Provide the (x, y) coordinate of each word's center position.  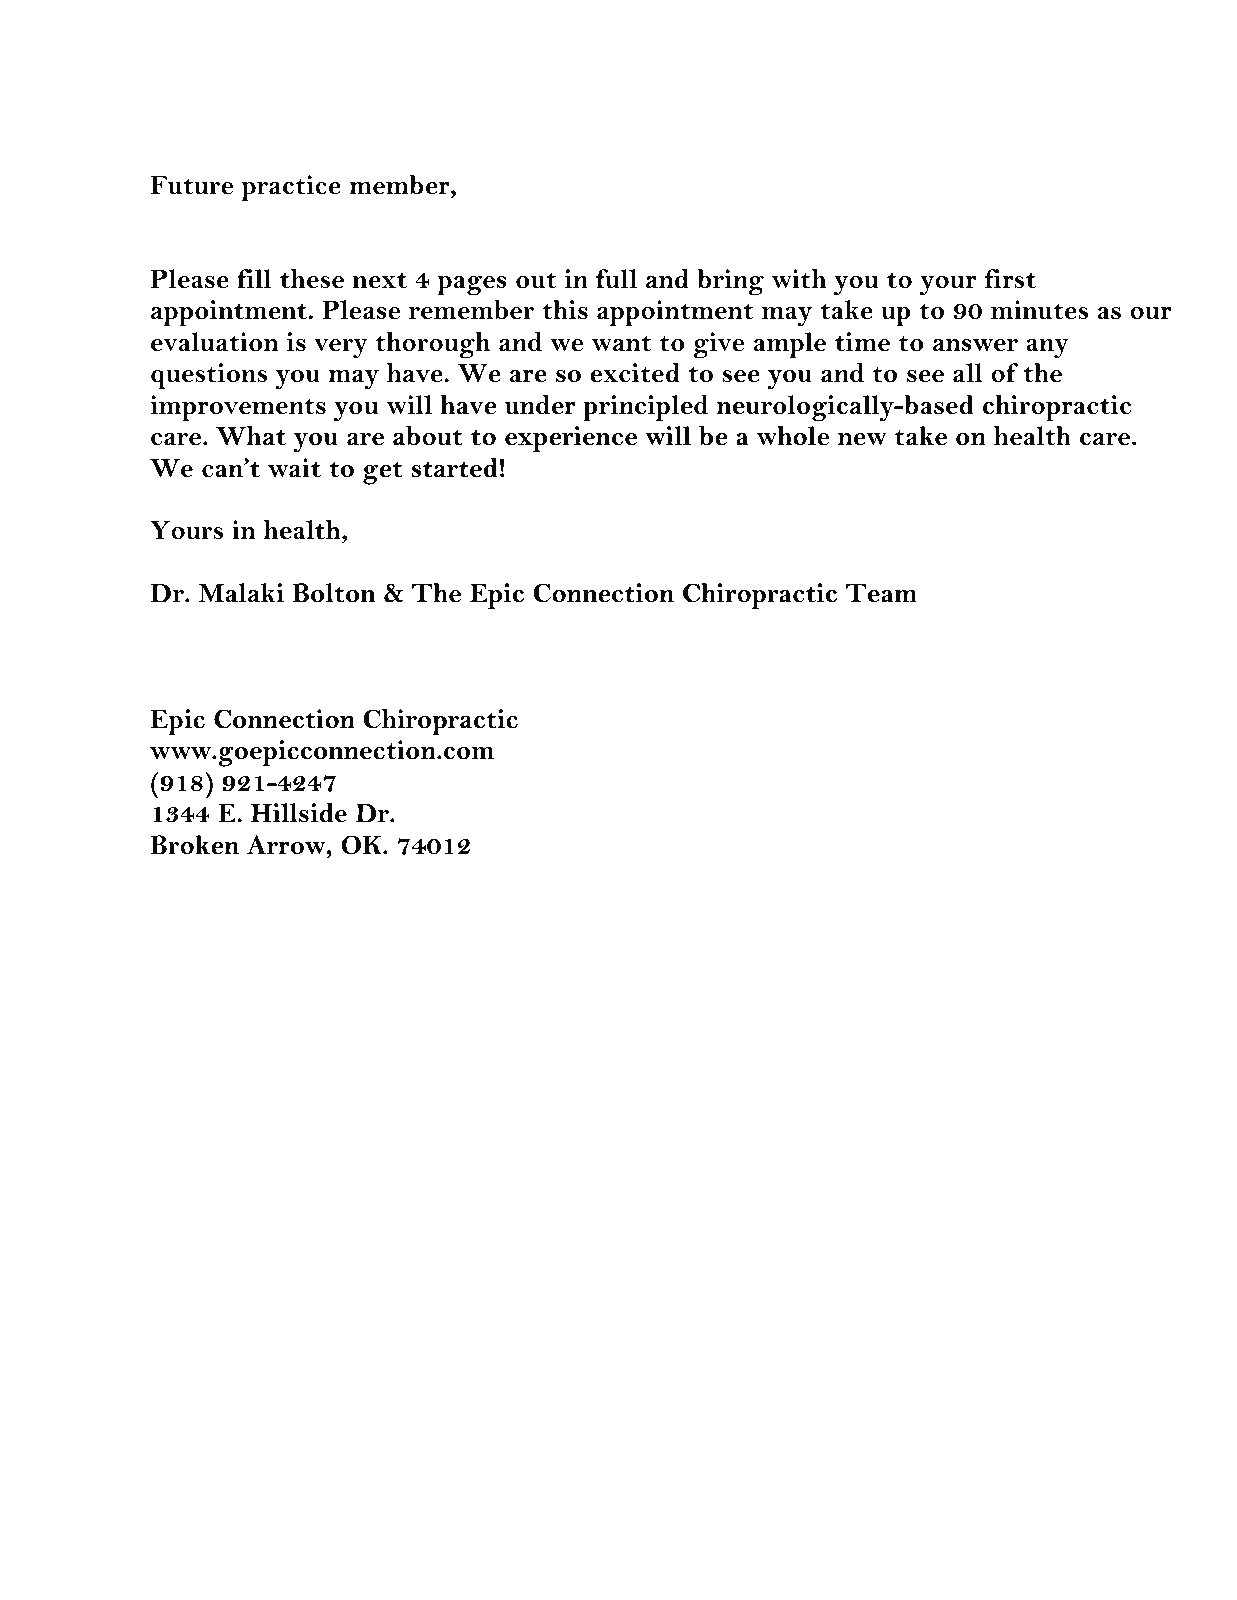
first (1010, 279)
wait (294, 468)
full (616, 279)
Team (881, 593)
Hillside (299, 813)
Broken (195, 845)
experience (571, 439)
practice (291, 188)
